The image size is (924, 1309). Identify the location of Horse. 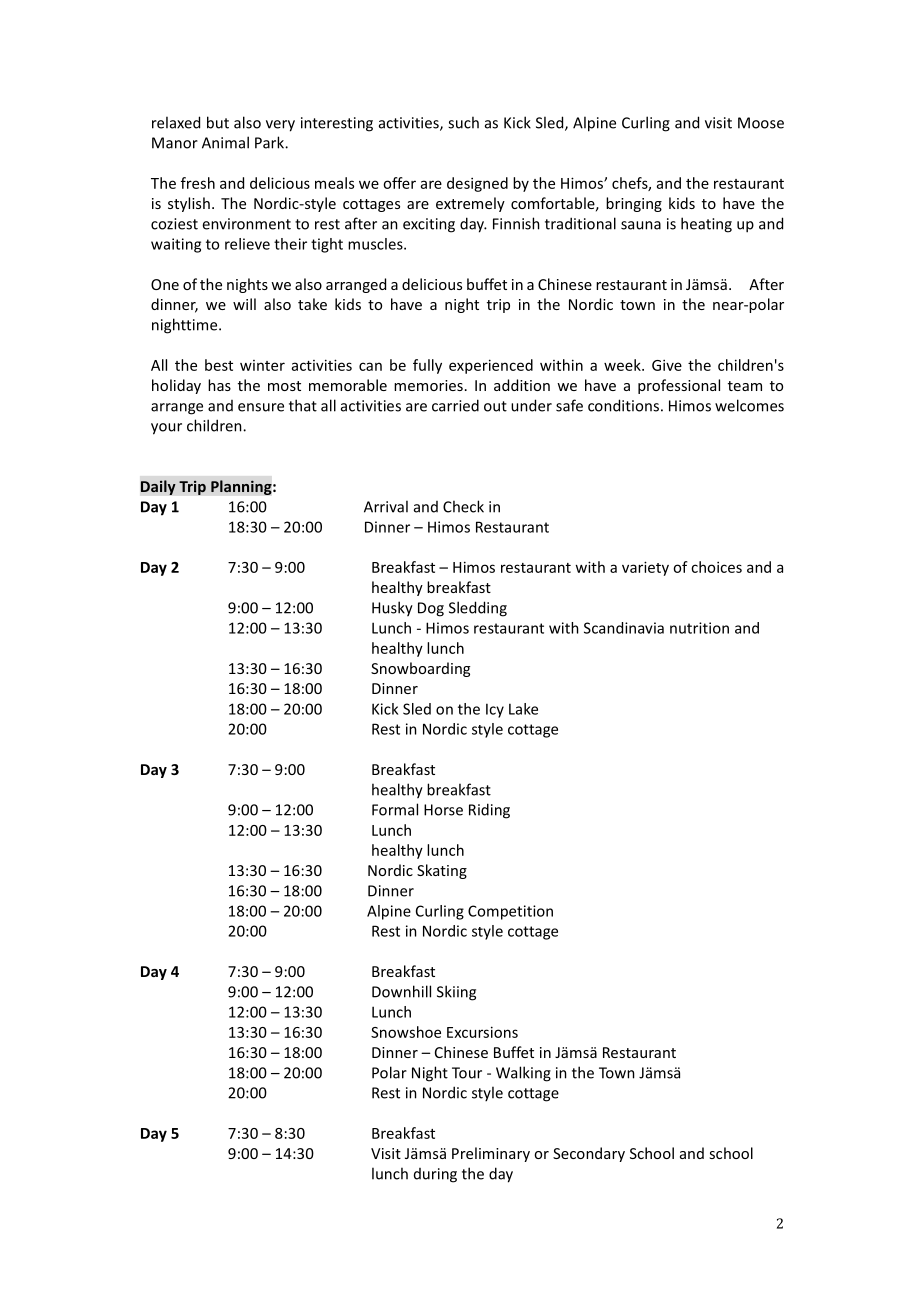
(443, 810).
